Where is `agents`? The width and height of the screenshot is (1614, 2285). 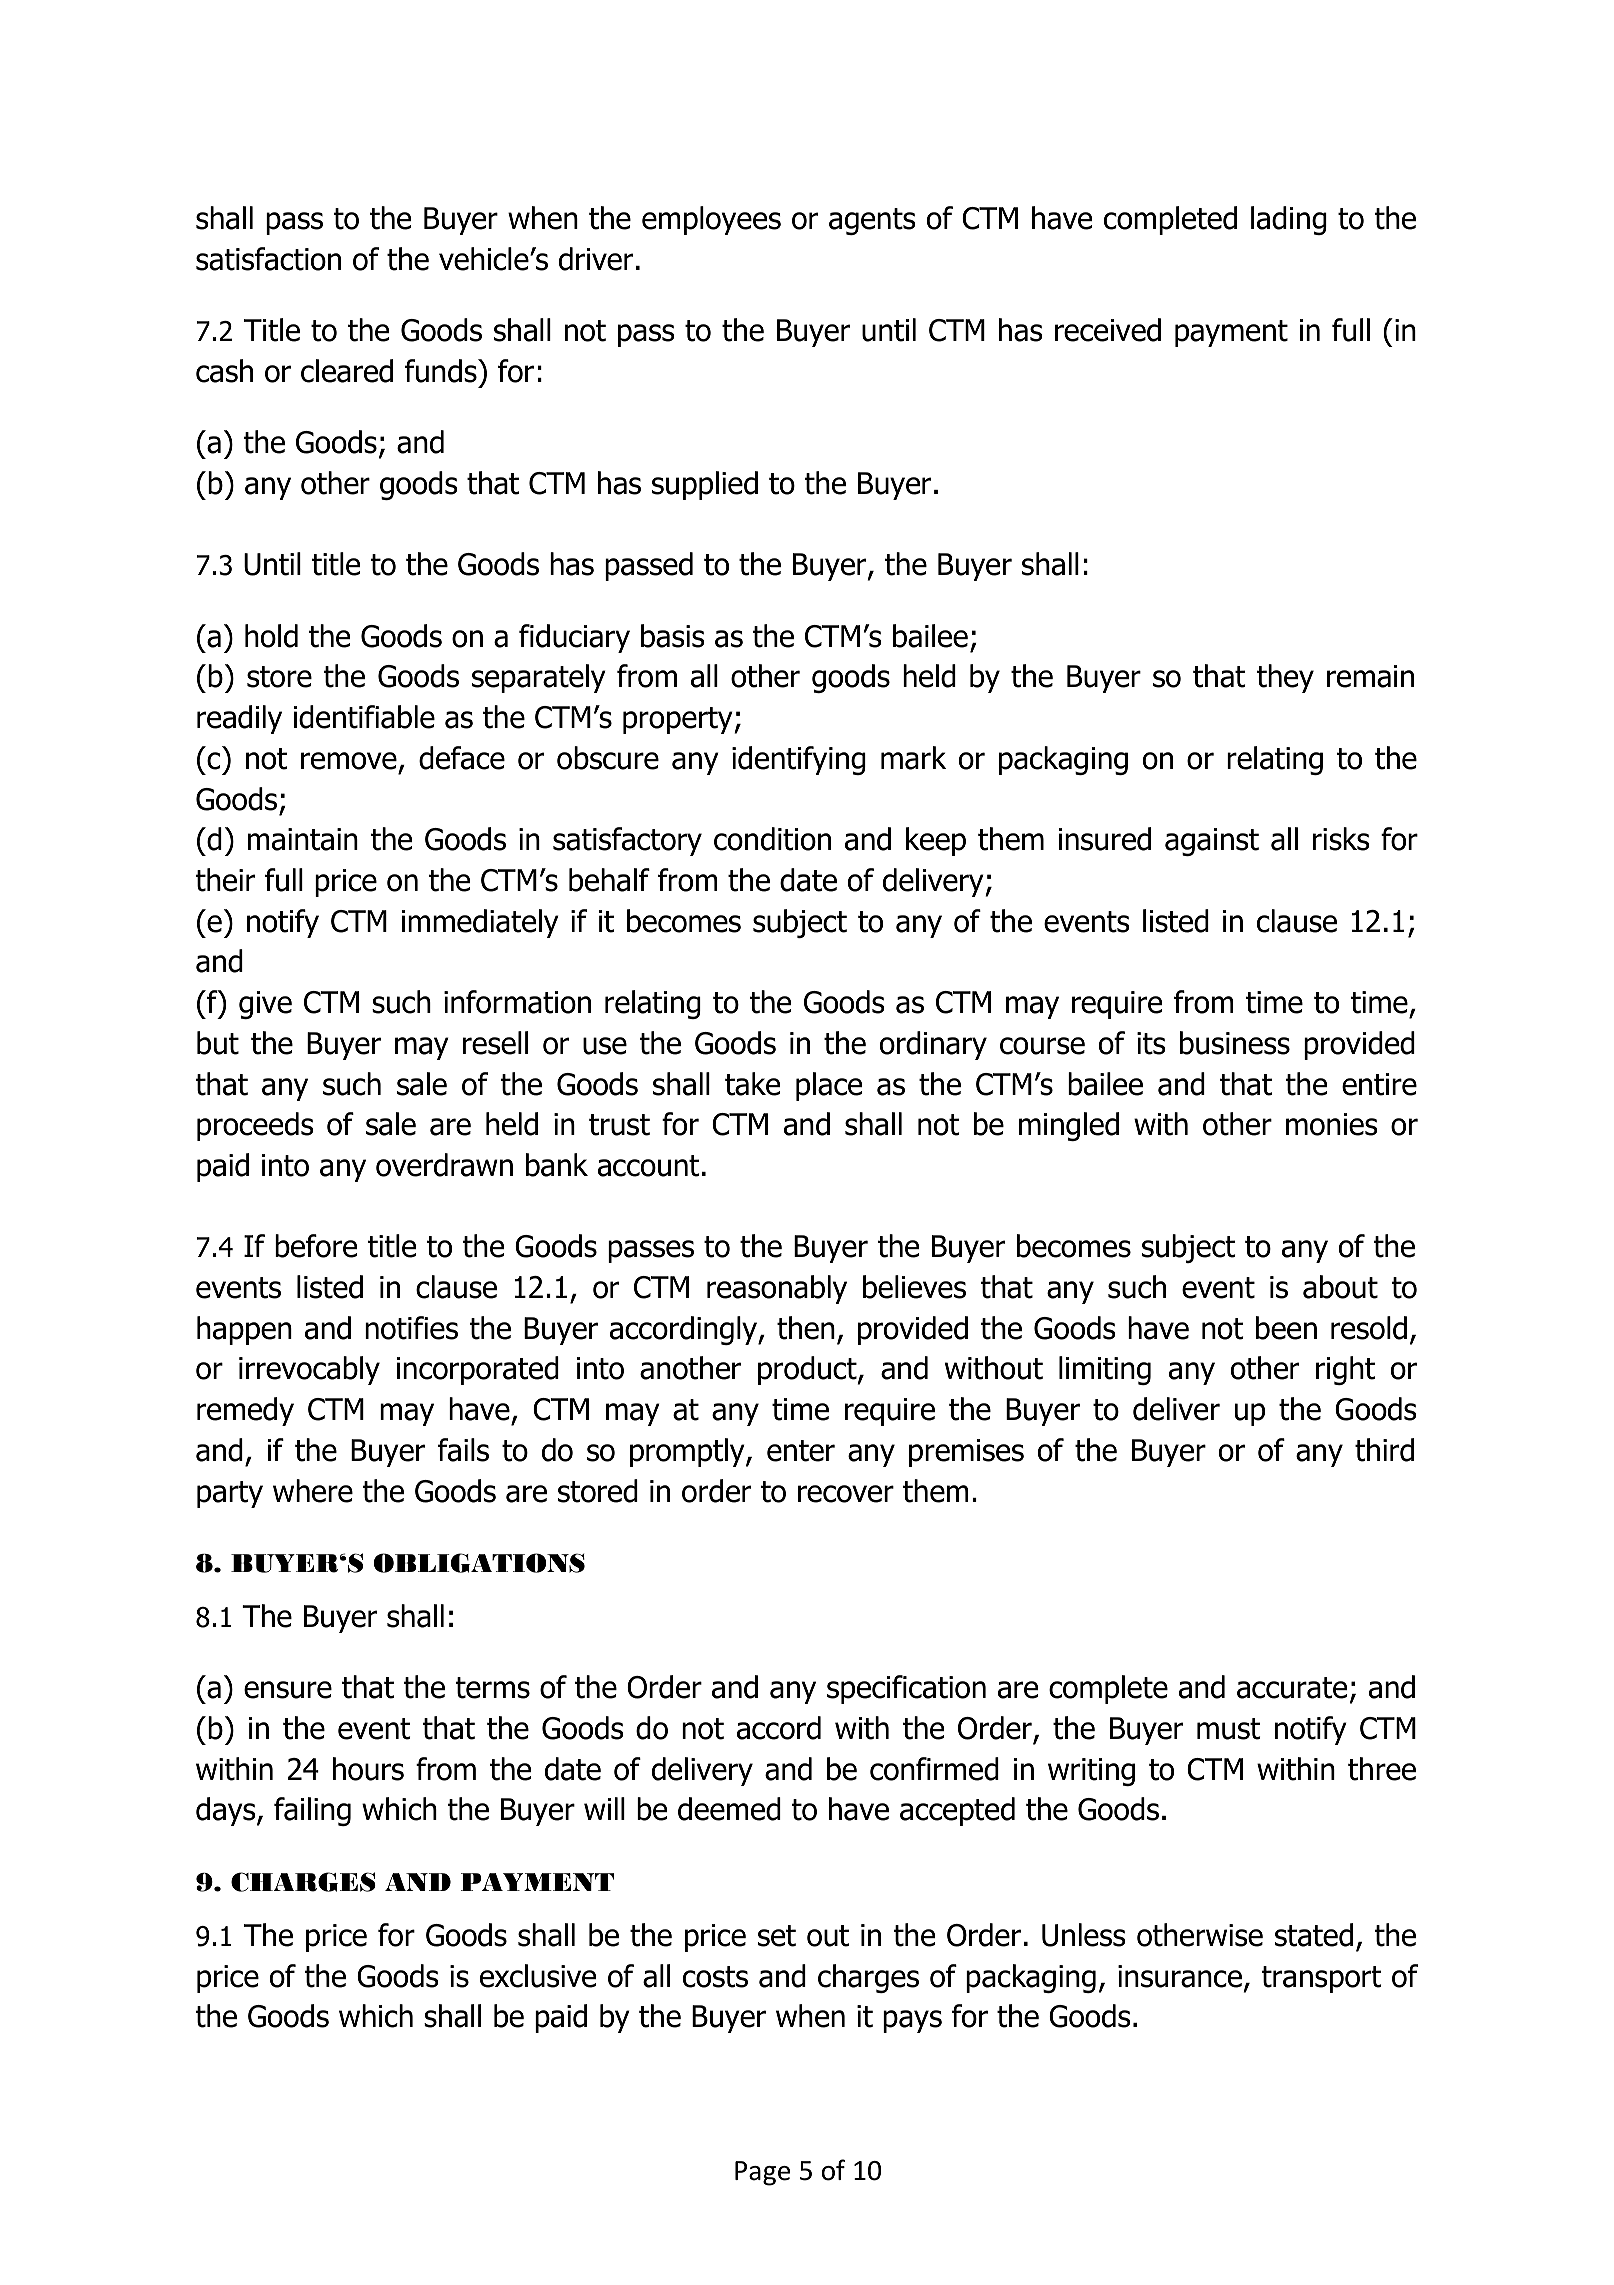
agents is located at coordinates (872, 221).
